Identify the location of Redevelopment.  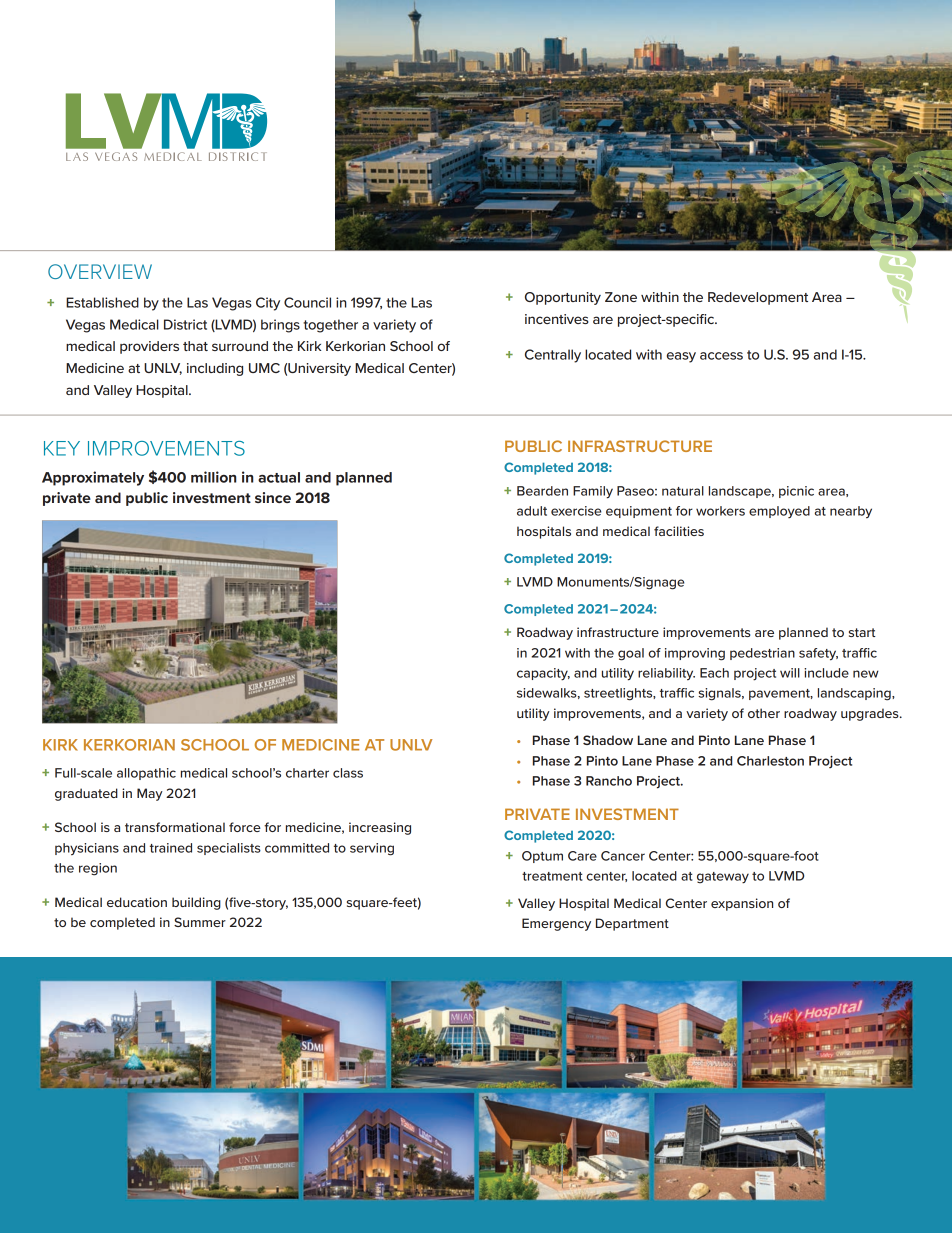
(758, 298).
